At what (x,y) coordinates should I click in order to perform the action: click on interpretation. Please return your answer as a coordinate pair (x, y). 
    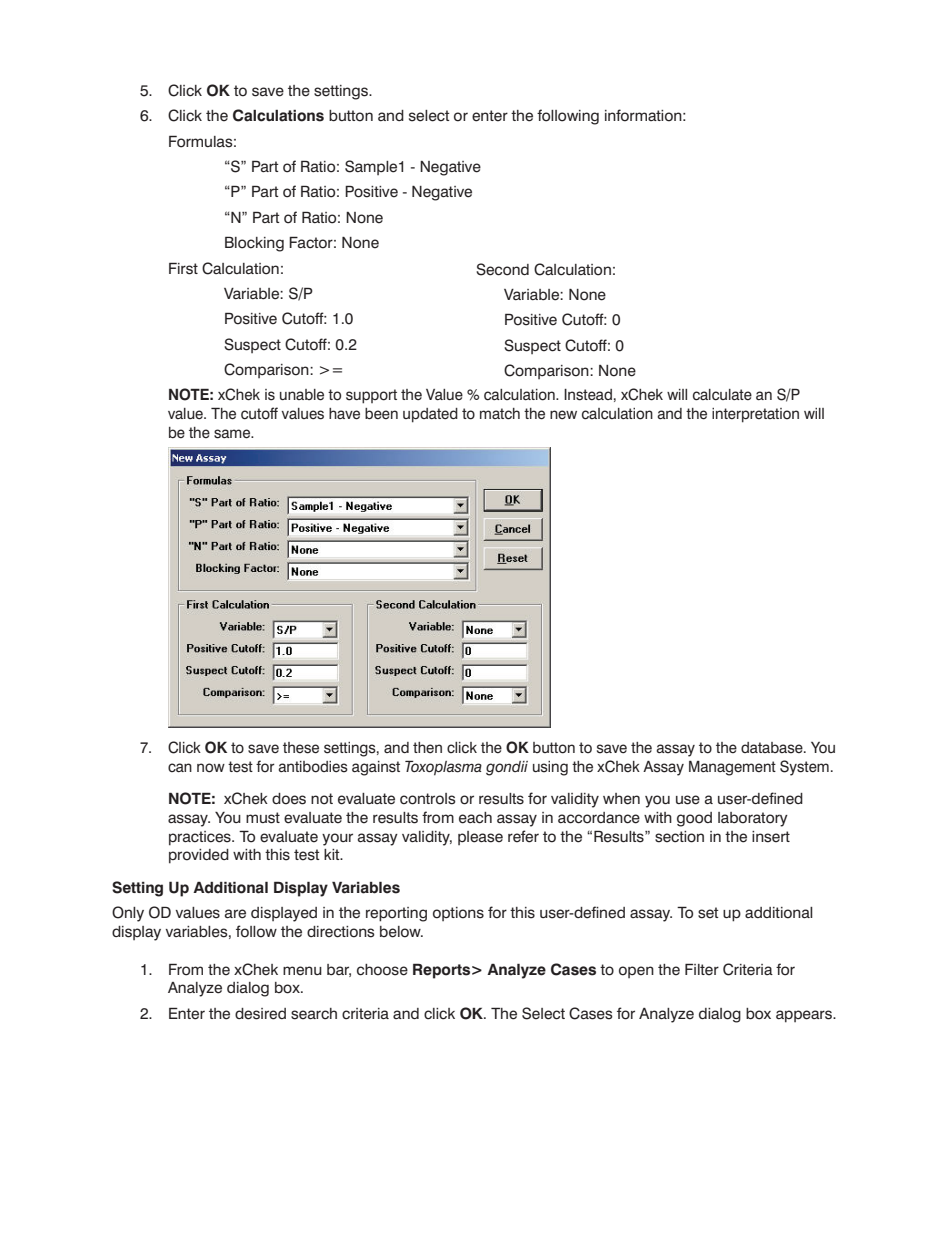
    Looking at the image, I should click on (755, 415).
